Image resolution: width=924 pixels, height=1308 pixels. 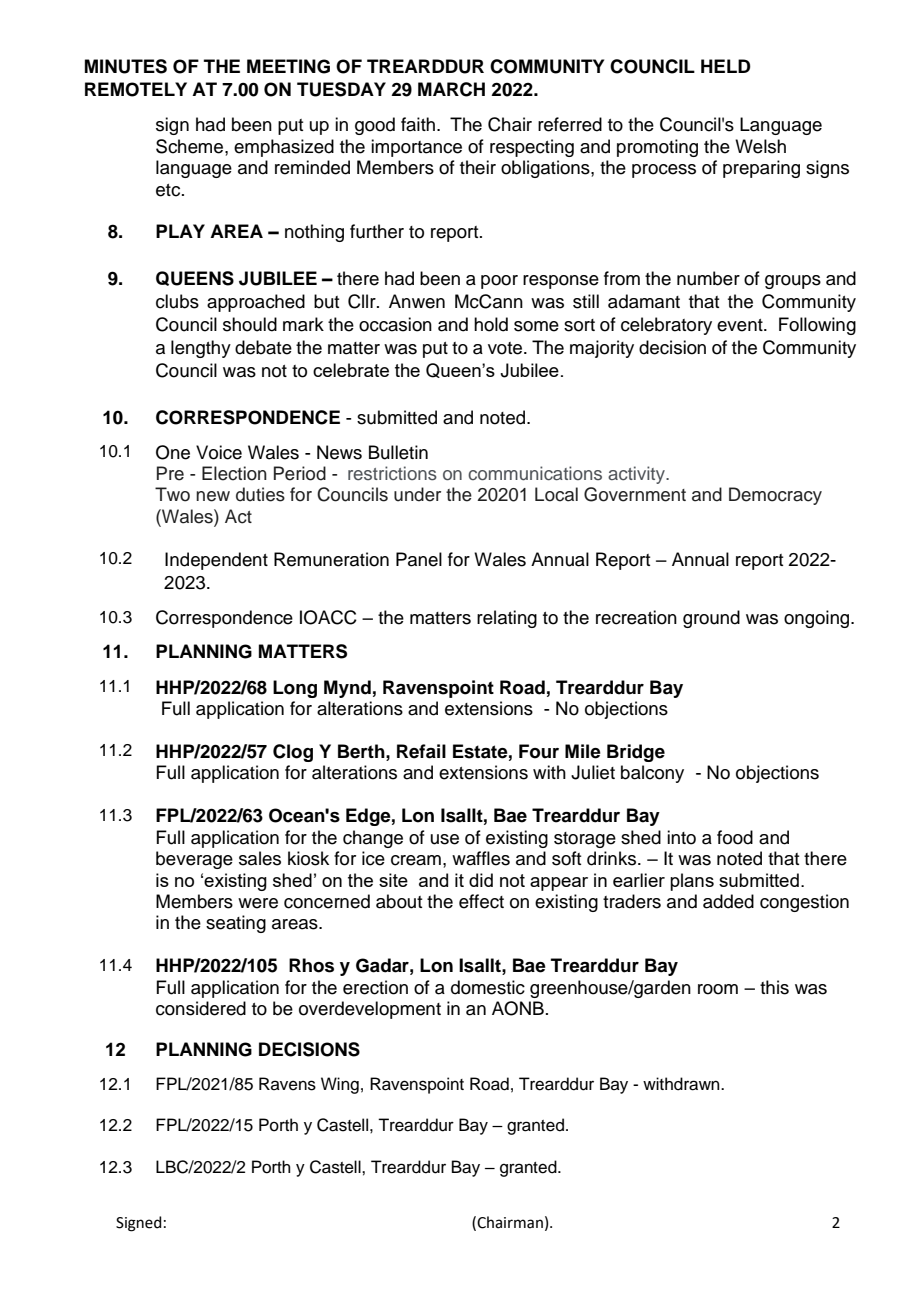 I want to click on Democracy, so click(x=775, y=496).
